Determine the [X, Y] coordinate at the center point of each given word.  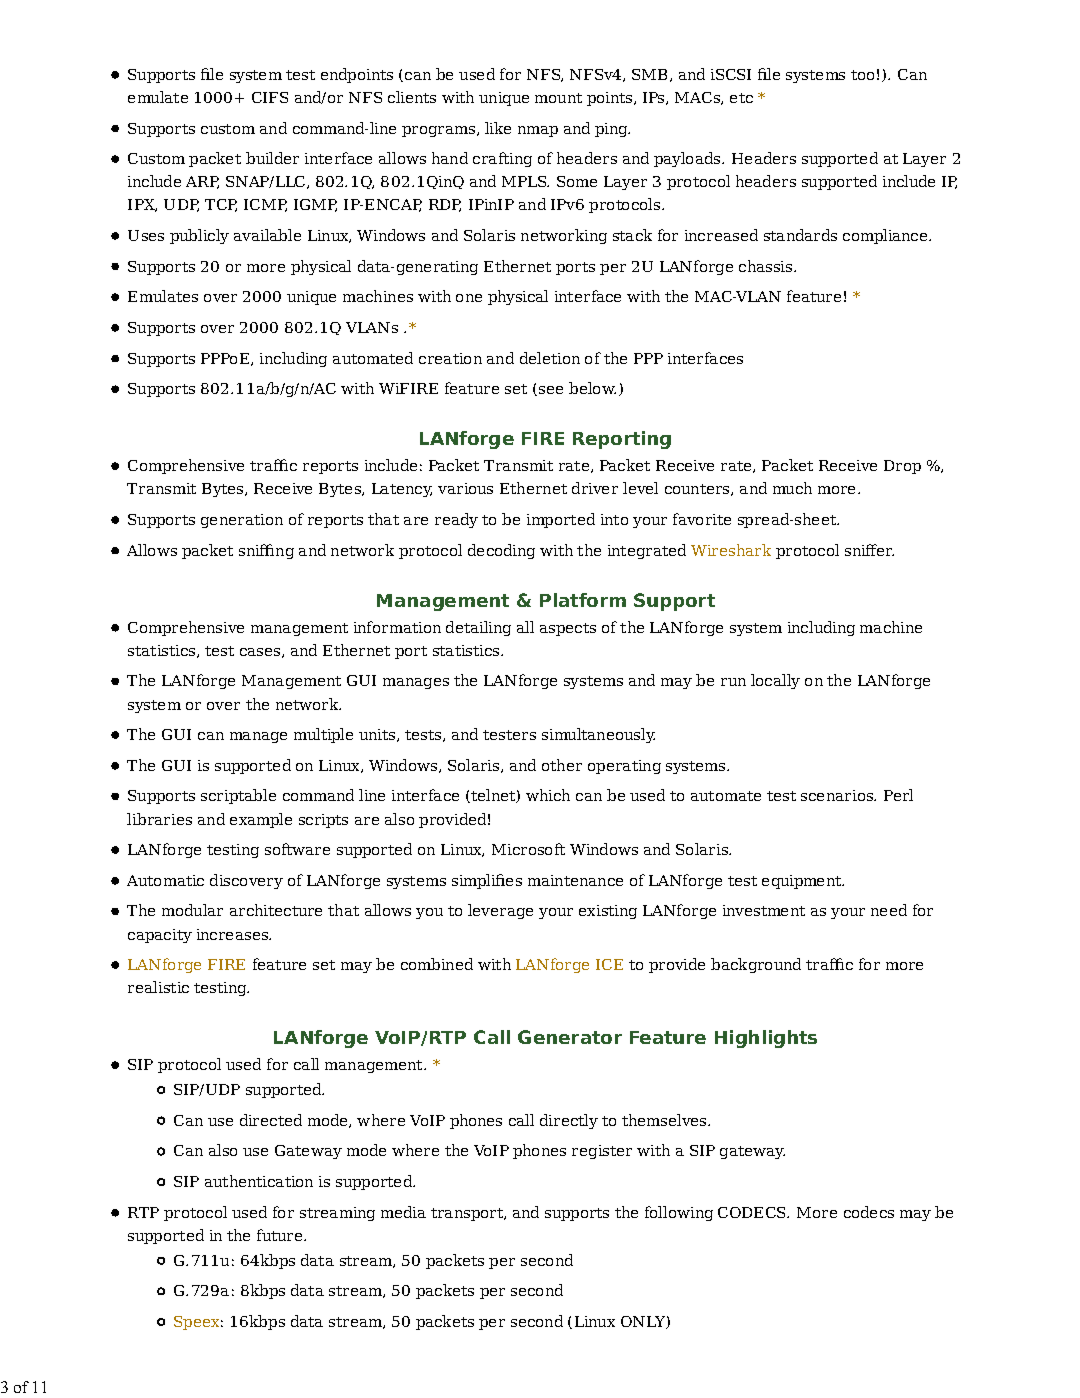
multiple [323, 735]
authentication [259, 1181]
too [862, 75]
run [733, 682]
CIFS [270, 97]
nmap [538, 131]
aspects [568, 629]
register [602, 1152]
